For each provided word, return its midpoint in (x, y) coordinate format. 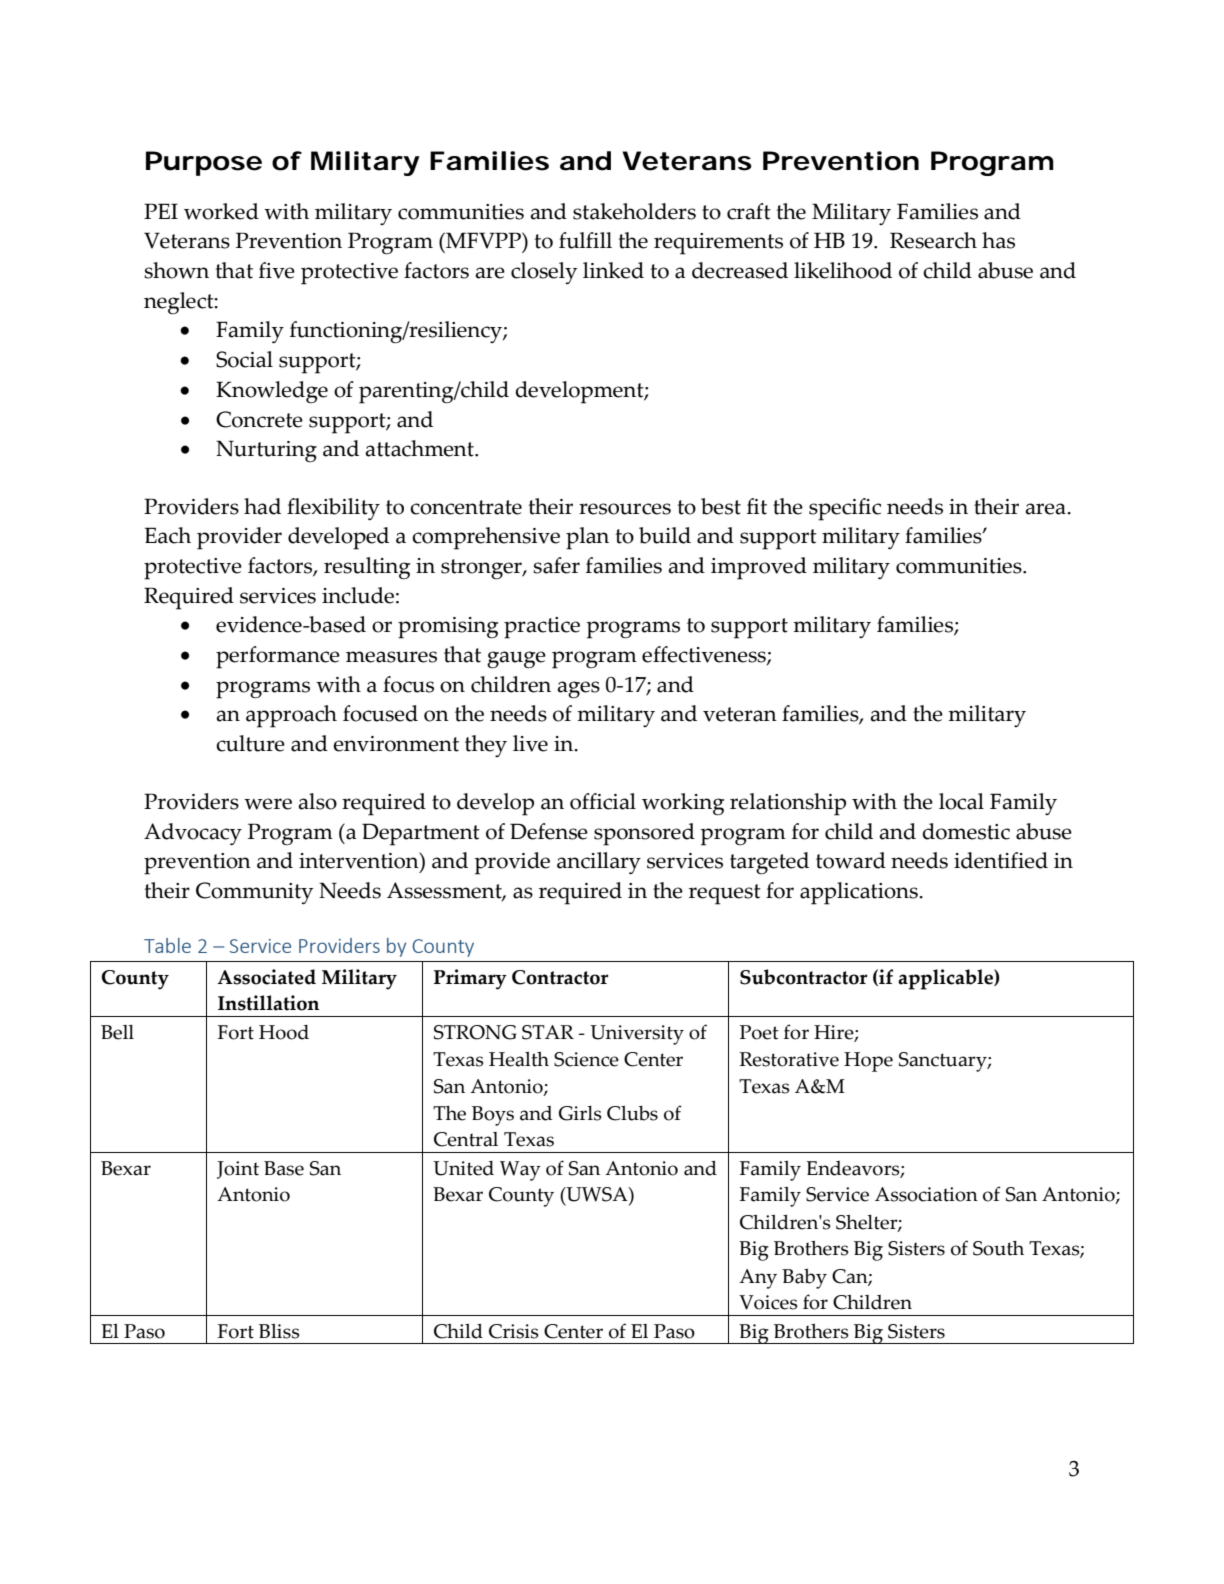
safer (556, 565)
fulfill (585, 240)
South (998, 1248)
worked (221, 211)
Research (933, 240)
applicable (946, 979)
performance (278, 657)
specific (845, 509)
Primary (470, 979)
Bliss (279, 1331)
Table (167, 945)
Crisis (514, 1331)
